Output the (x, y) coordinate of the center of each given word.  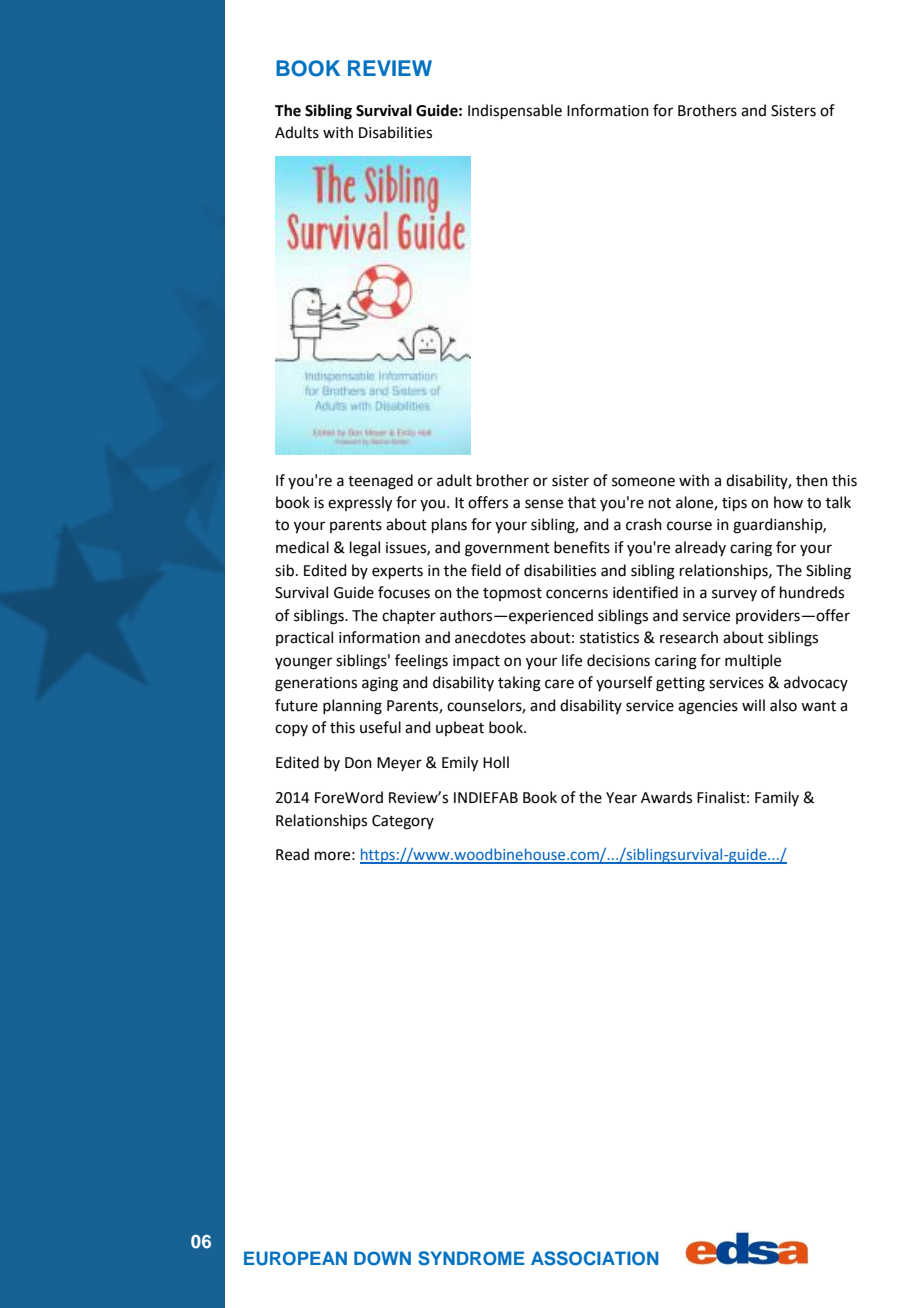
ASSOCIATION (594, 1258)
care (559, 684)
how (788, 502)
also (783, 705)
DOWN (382, 1258)
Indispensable (515, 111)
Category (403, 822)
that (582, 502)
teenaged (380, 482)
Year (621, 798)
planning (352, 707)
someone (643, 482)
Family (777, 798)
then (812, 480)
